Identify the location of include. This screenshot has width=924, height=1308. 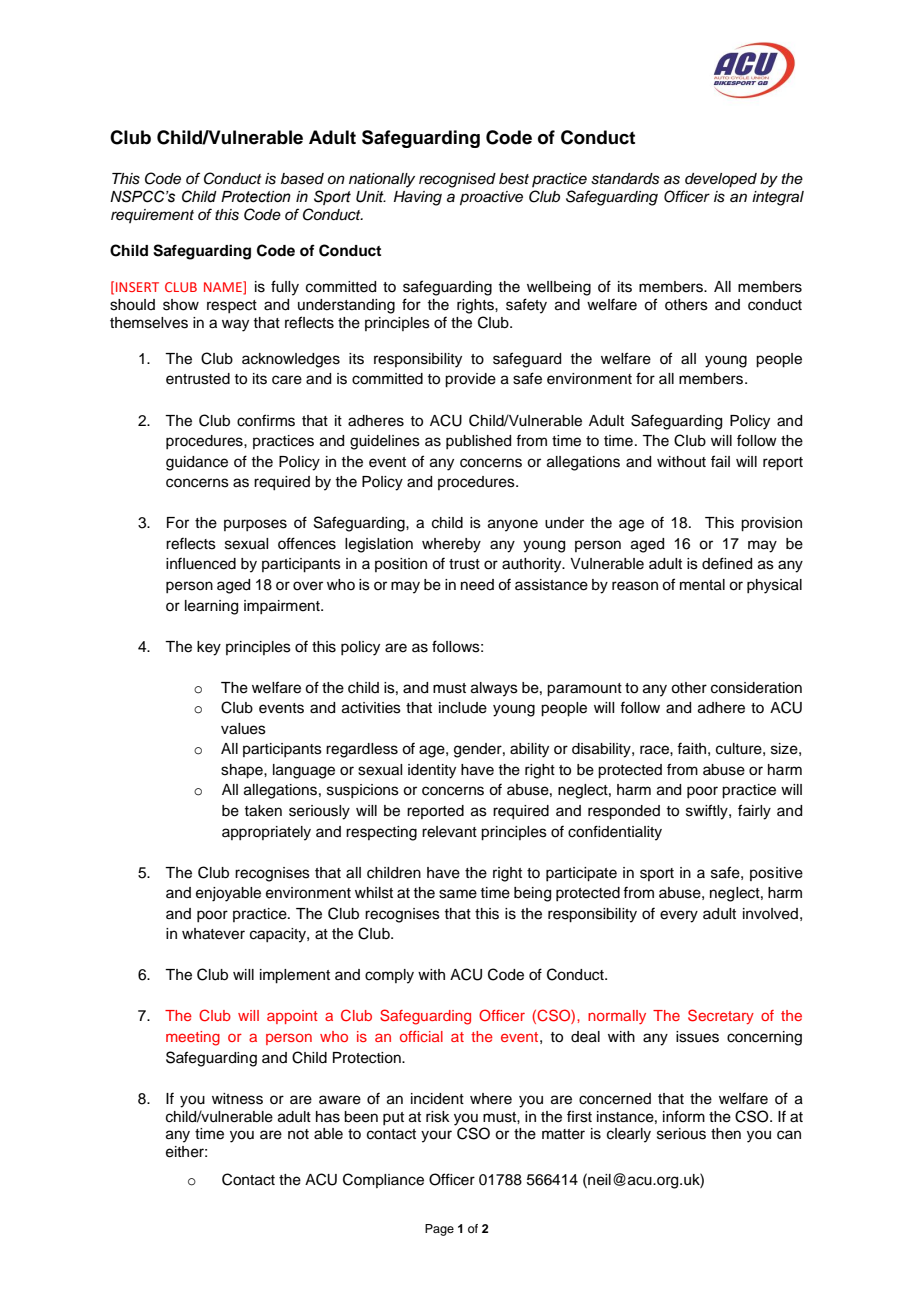
(463, 708).
